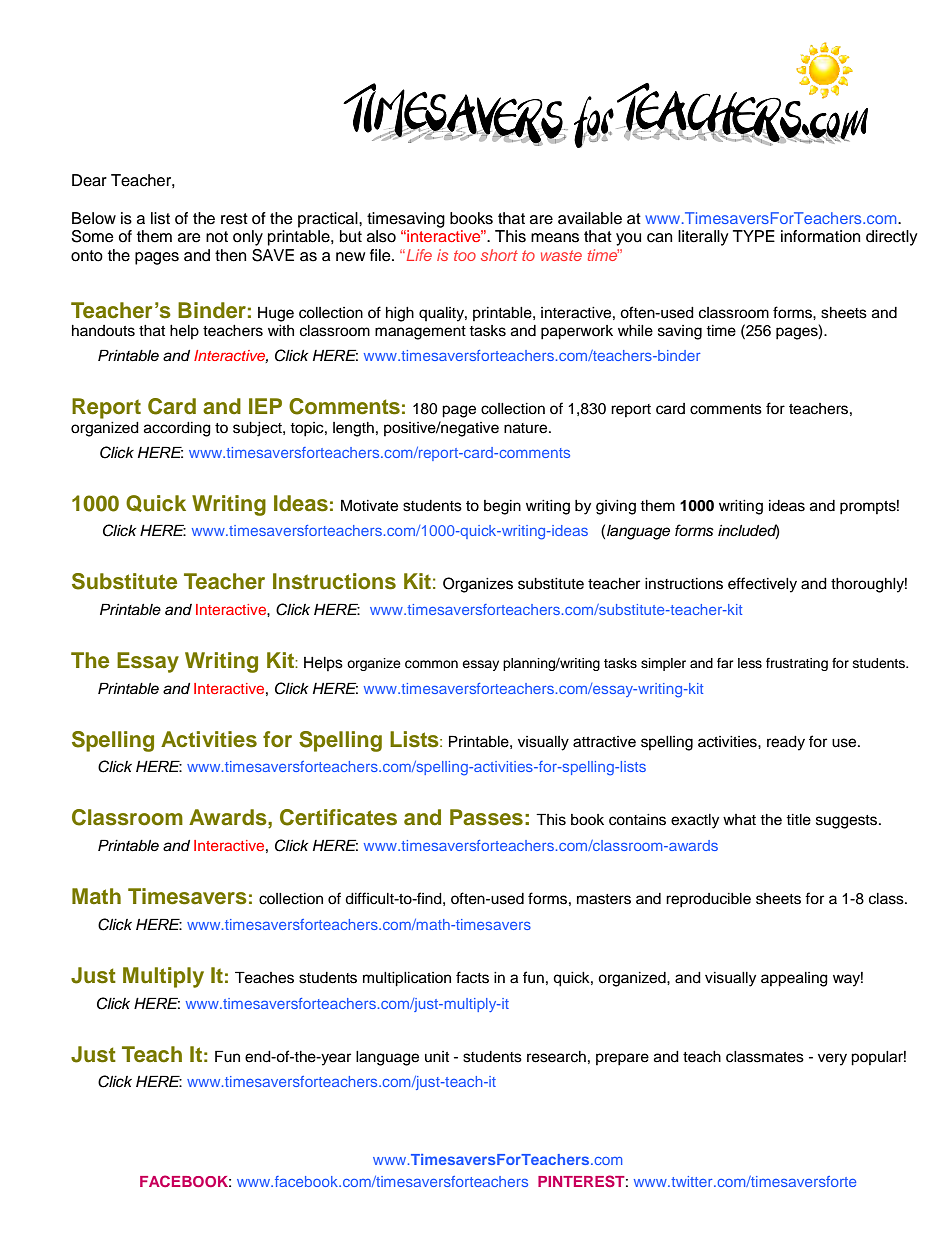 The height and width of the screenshot is (1233, 952). I want to click on according, so click(177, 429).
